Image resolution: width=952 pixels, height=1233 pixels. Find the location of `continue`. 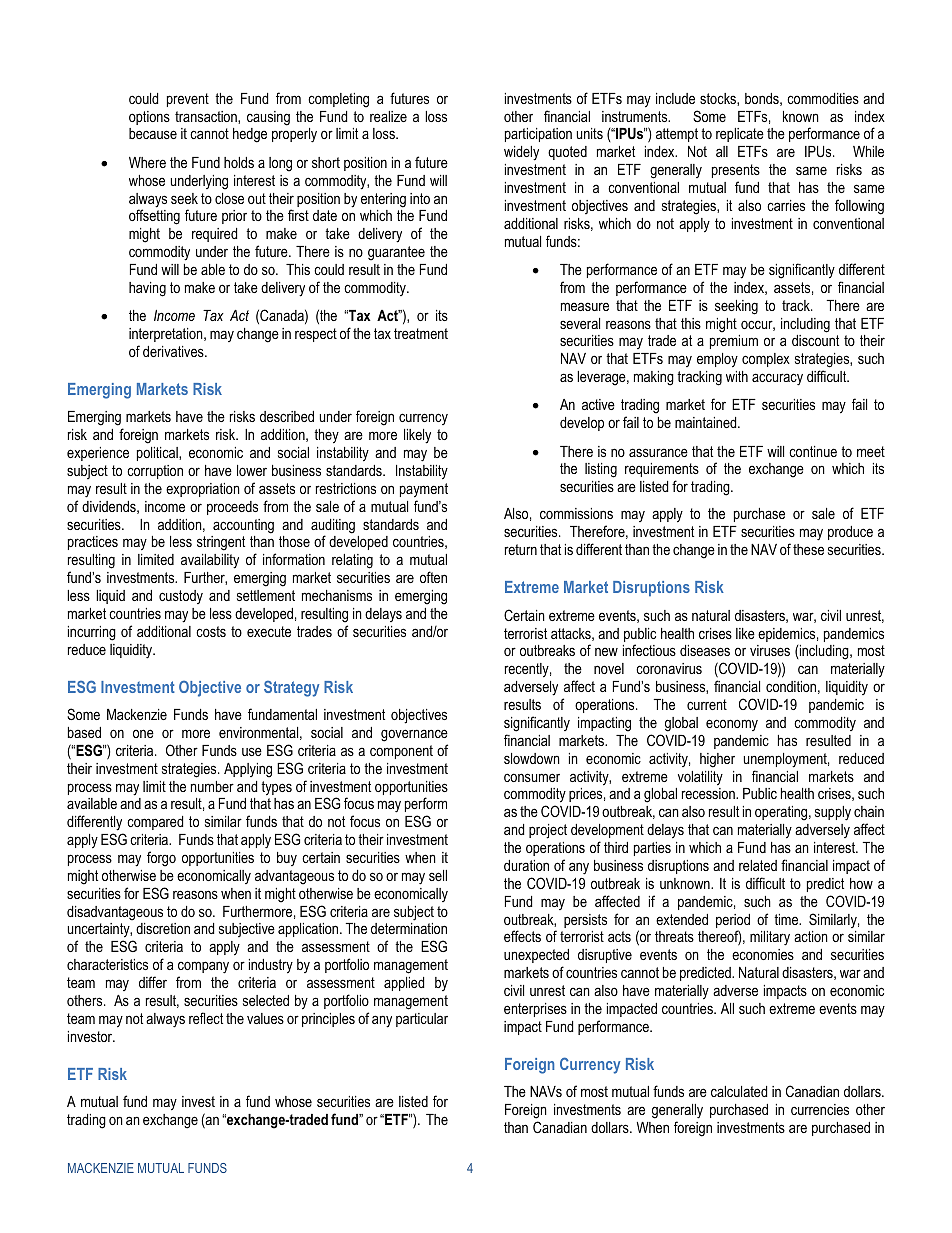

continue is located at coordinates (813, 451).
